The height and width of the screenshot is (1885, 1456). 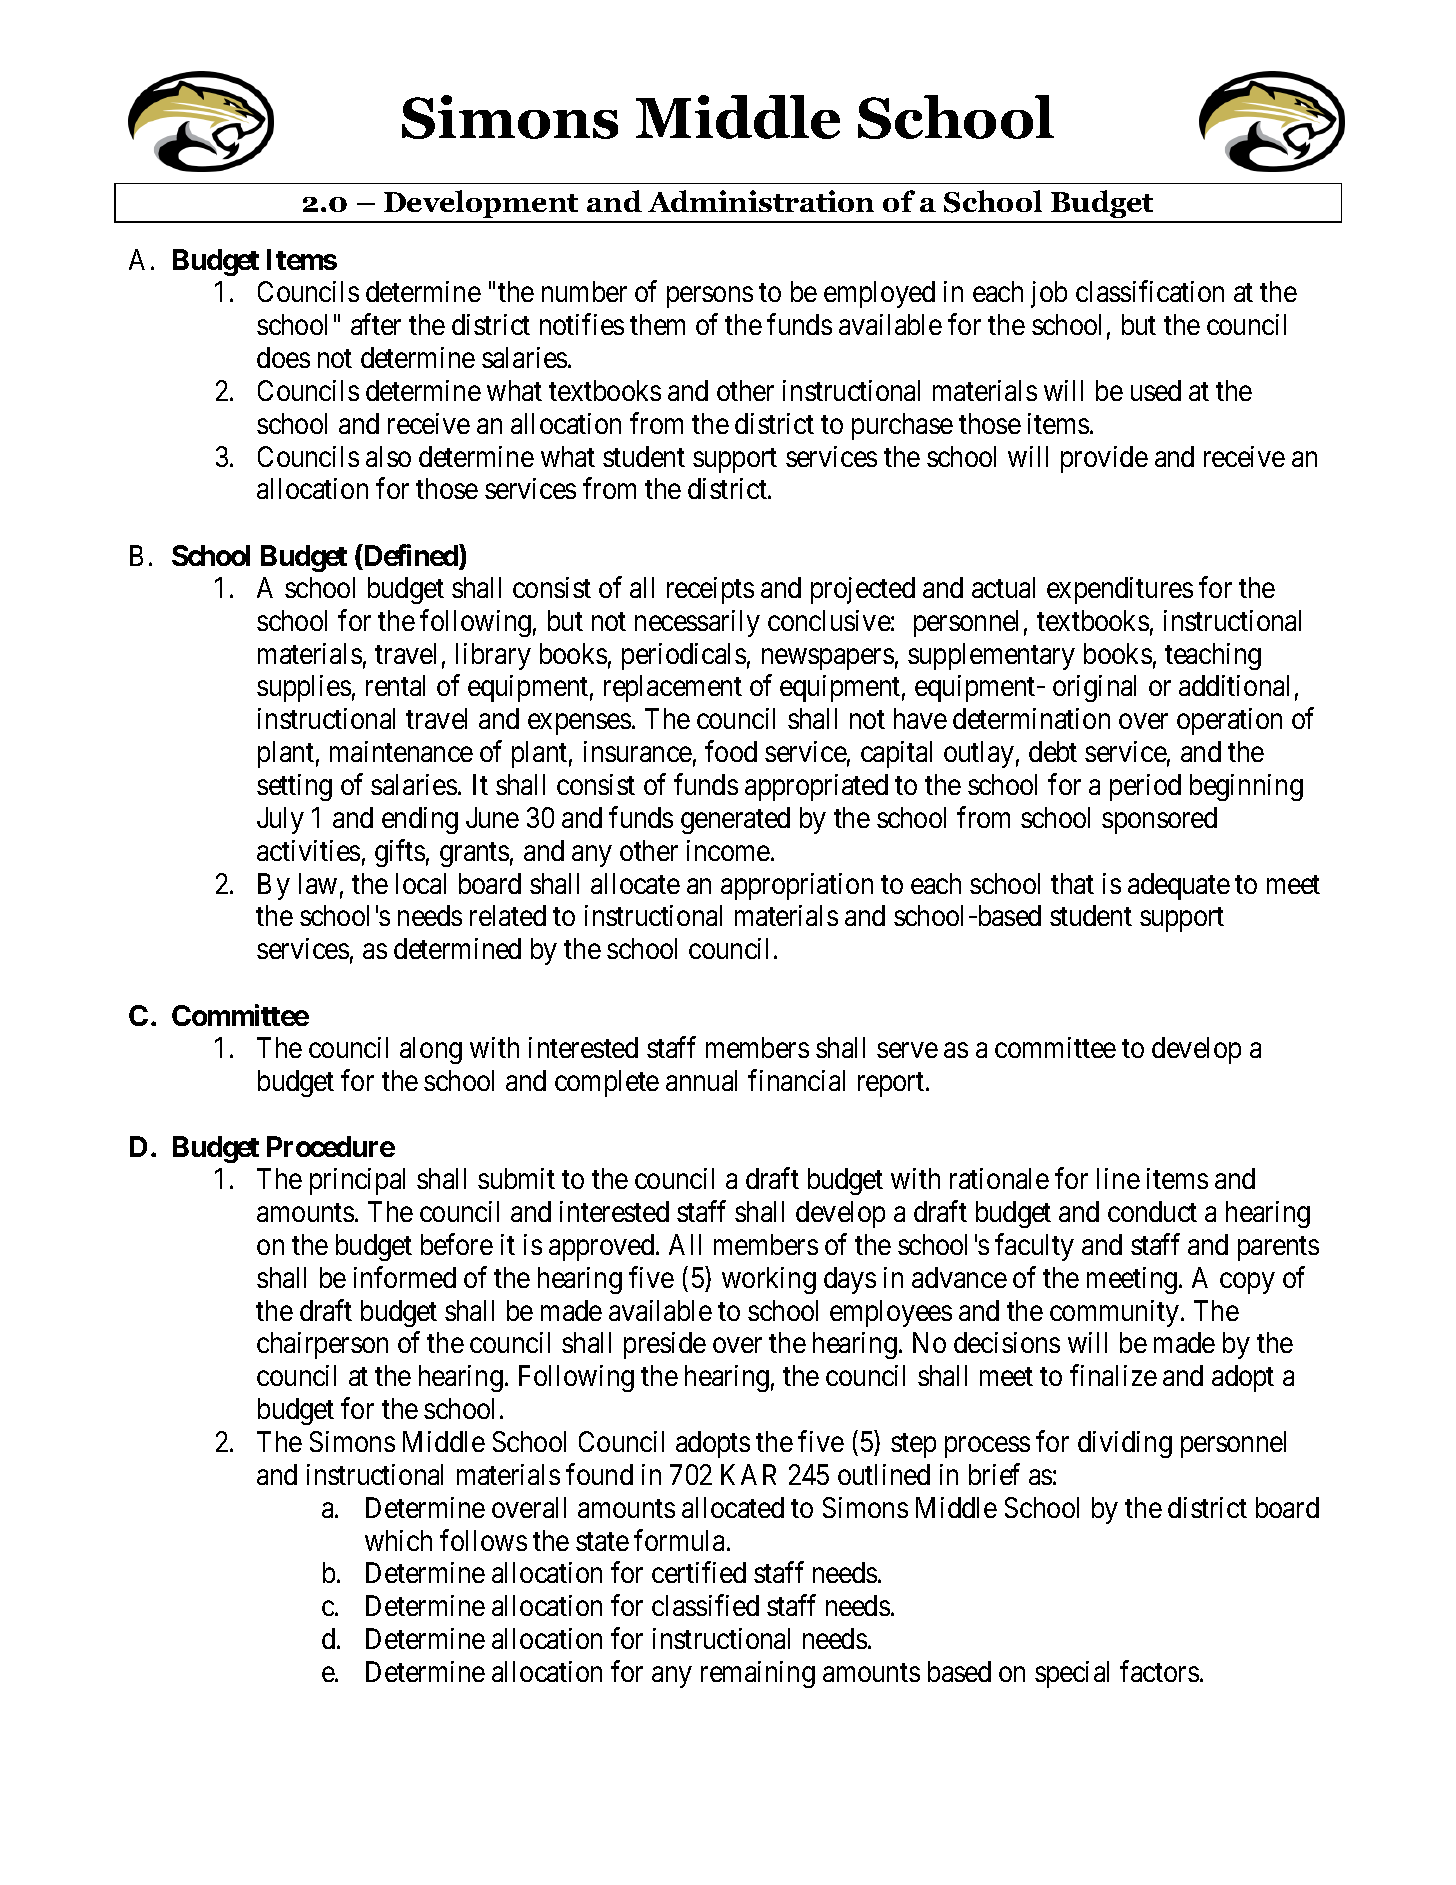 What do you see at coordinates (761, 201) in the screenshot?
I see `Administration` at bounding box center [761, 201].
